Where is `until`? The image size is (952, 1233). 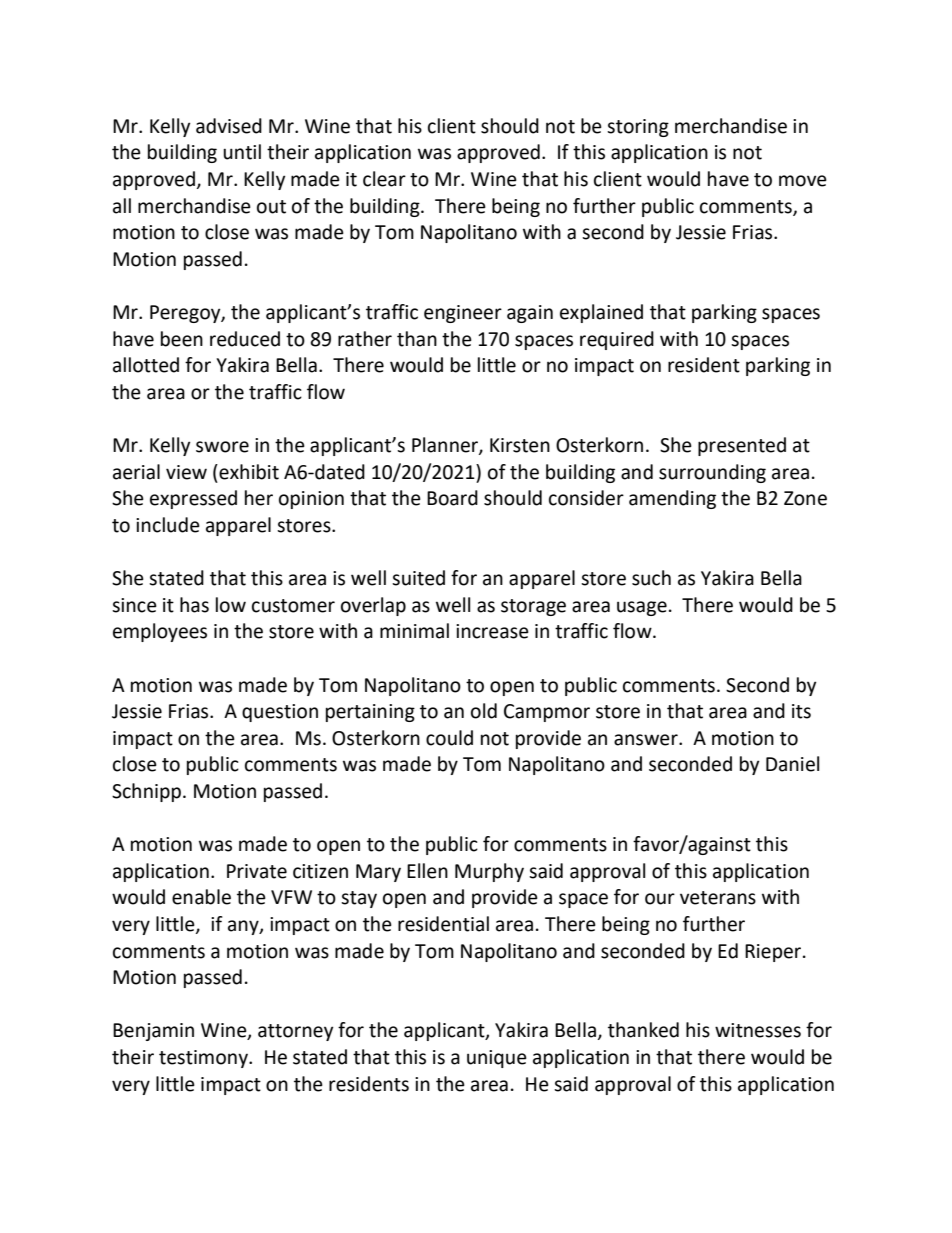
until is located at coordinates (242, 152).
